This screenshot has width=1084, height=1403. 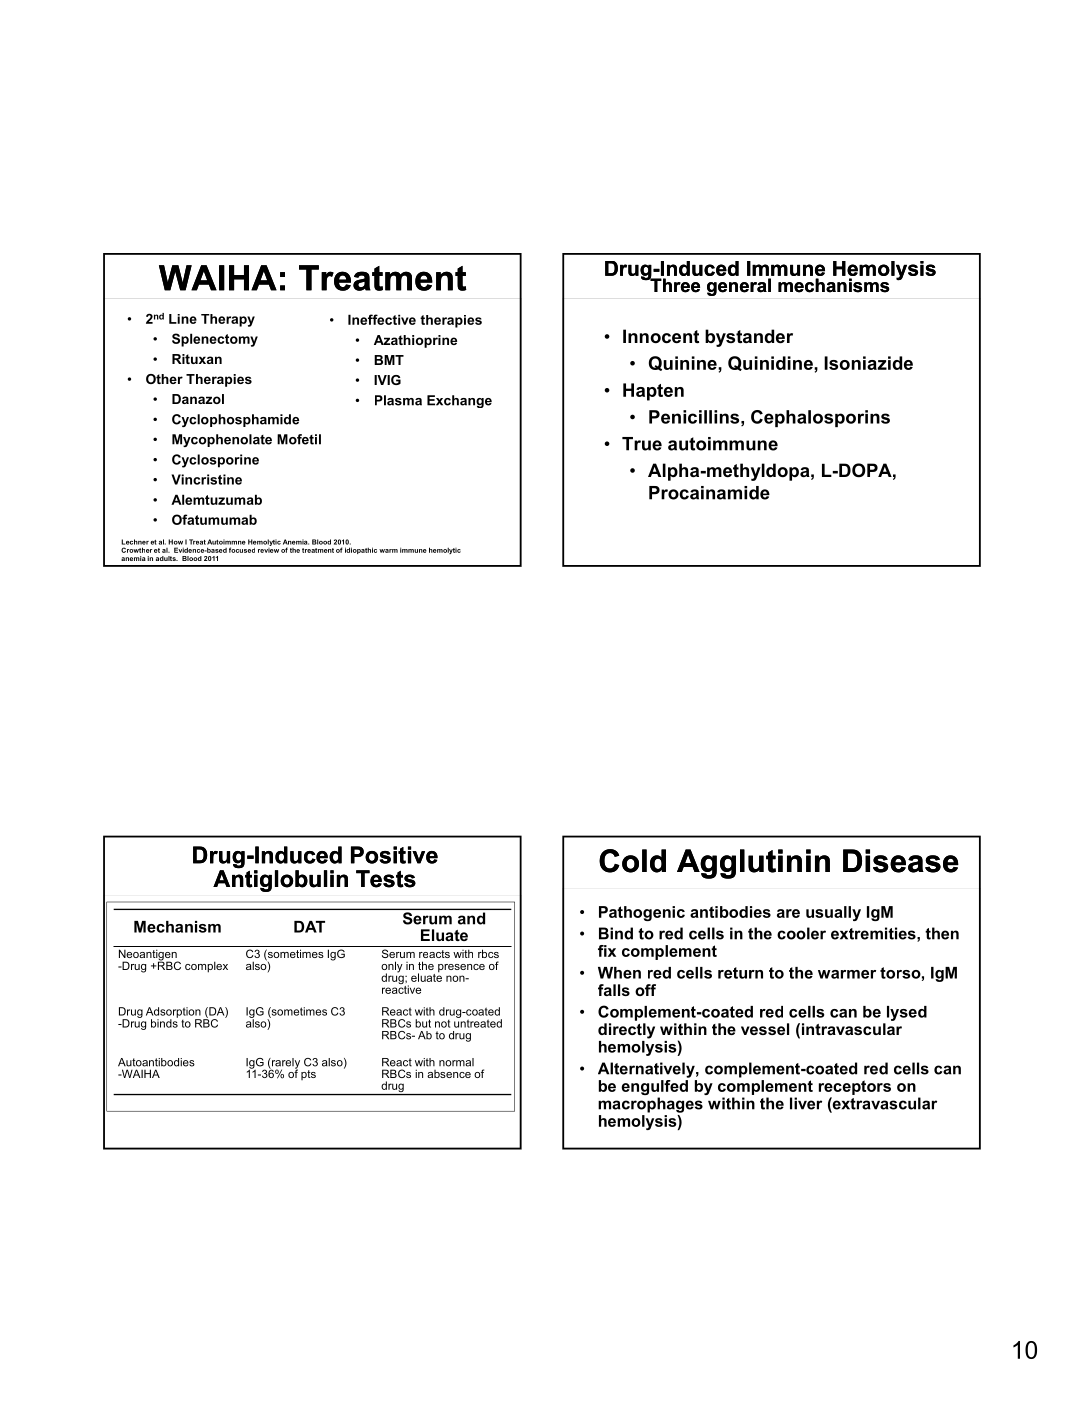 What do you see at coordinates (801, 933) in the screenshot?
I see `cooler` at bounding box center [801, 933].
